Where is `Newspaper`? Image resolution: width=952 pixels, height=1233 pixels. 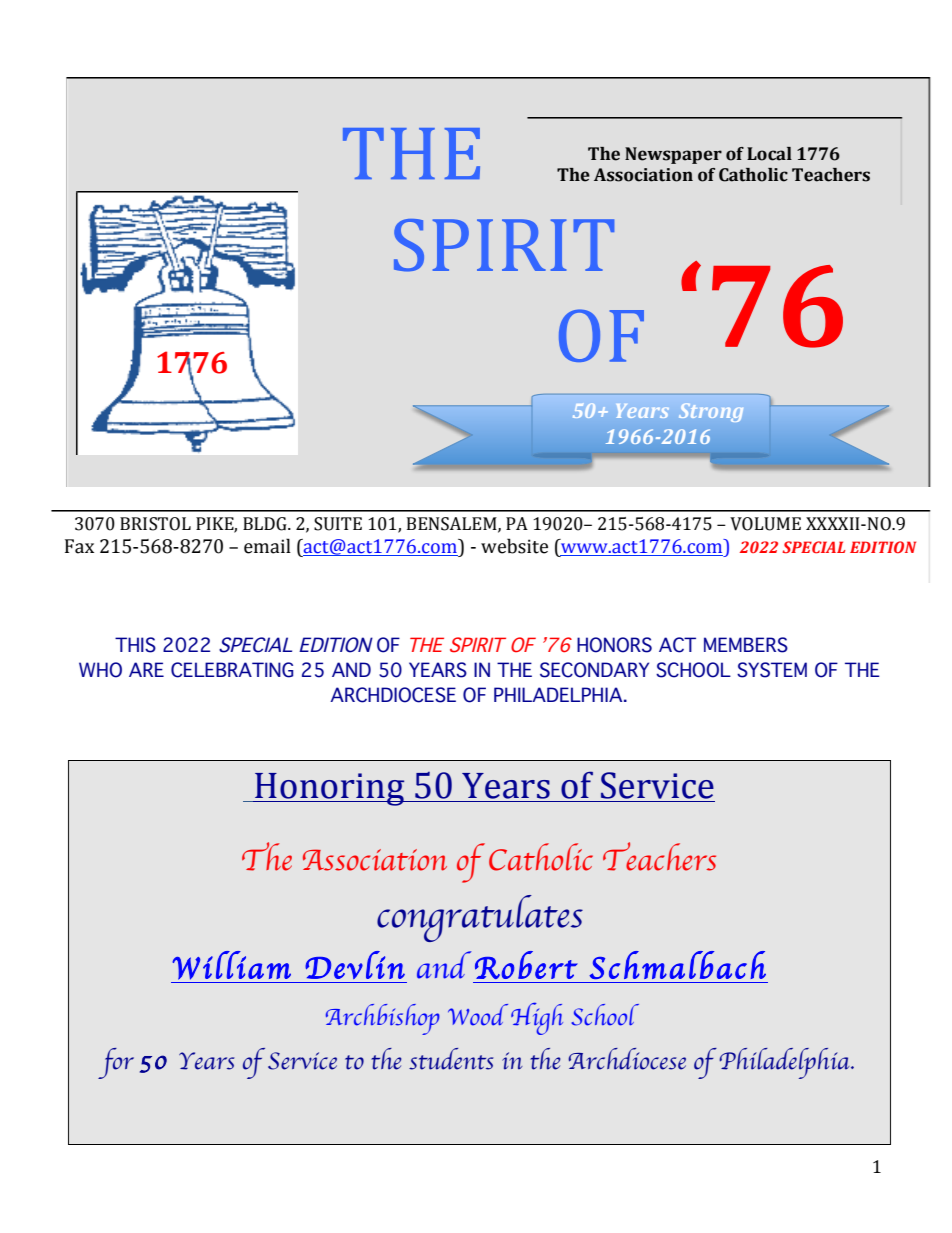
Newspaper is located at coordinates (673, 155).
